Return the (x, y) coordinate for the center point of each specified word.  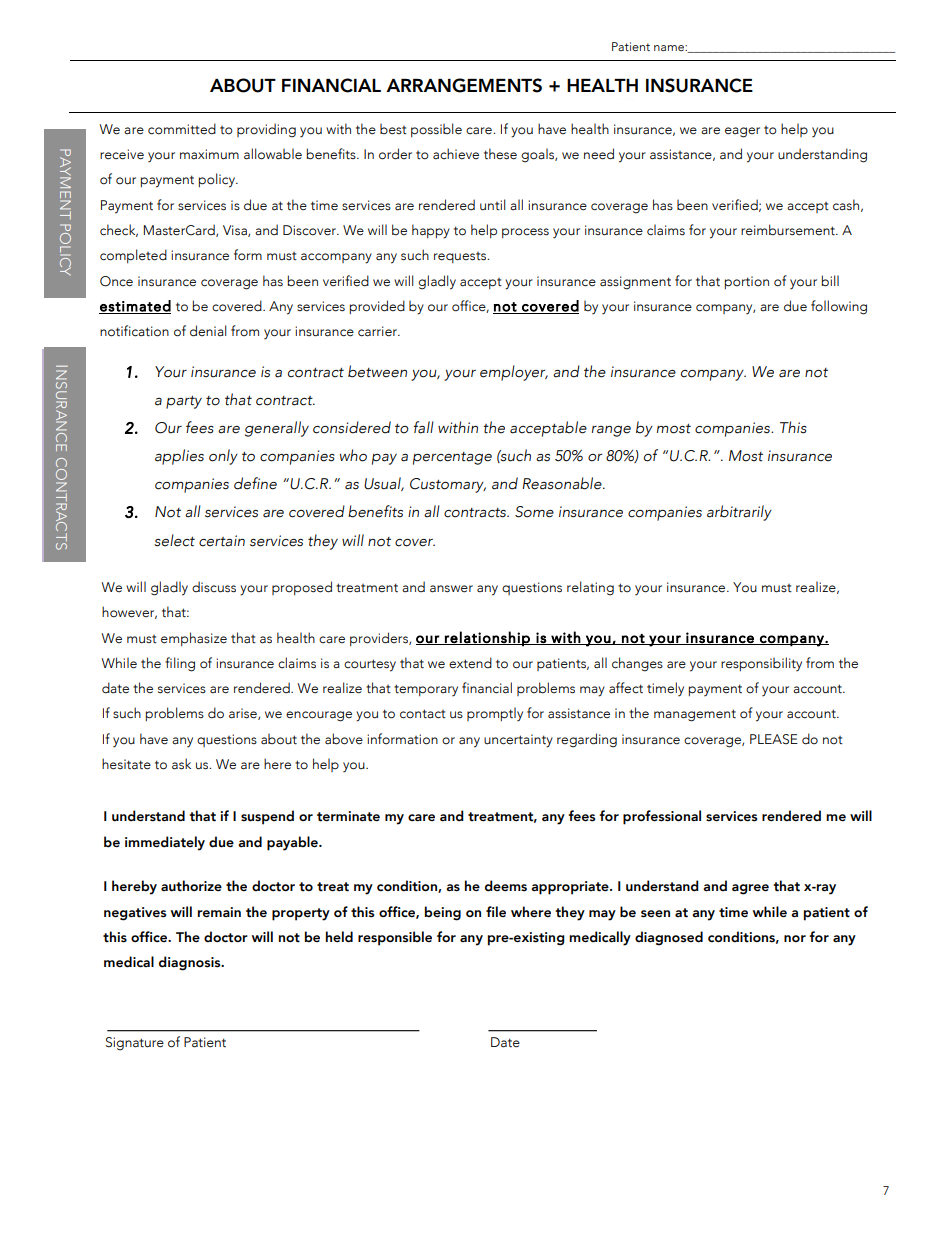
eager (742, 132)
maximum (209, 154)
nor (795, 938)
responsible (395, 938)
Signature (135, 1044)
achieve (456, 154)
